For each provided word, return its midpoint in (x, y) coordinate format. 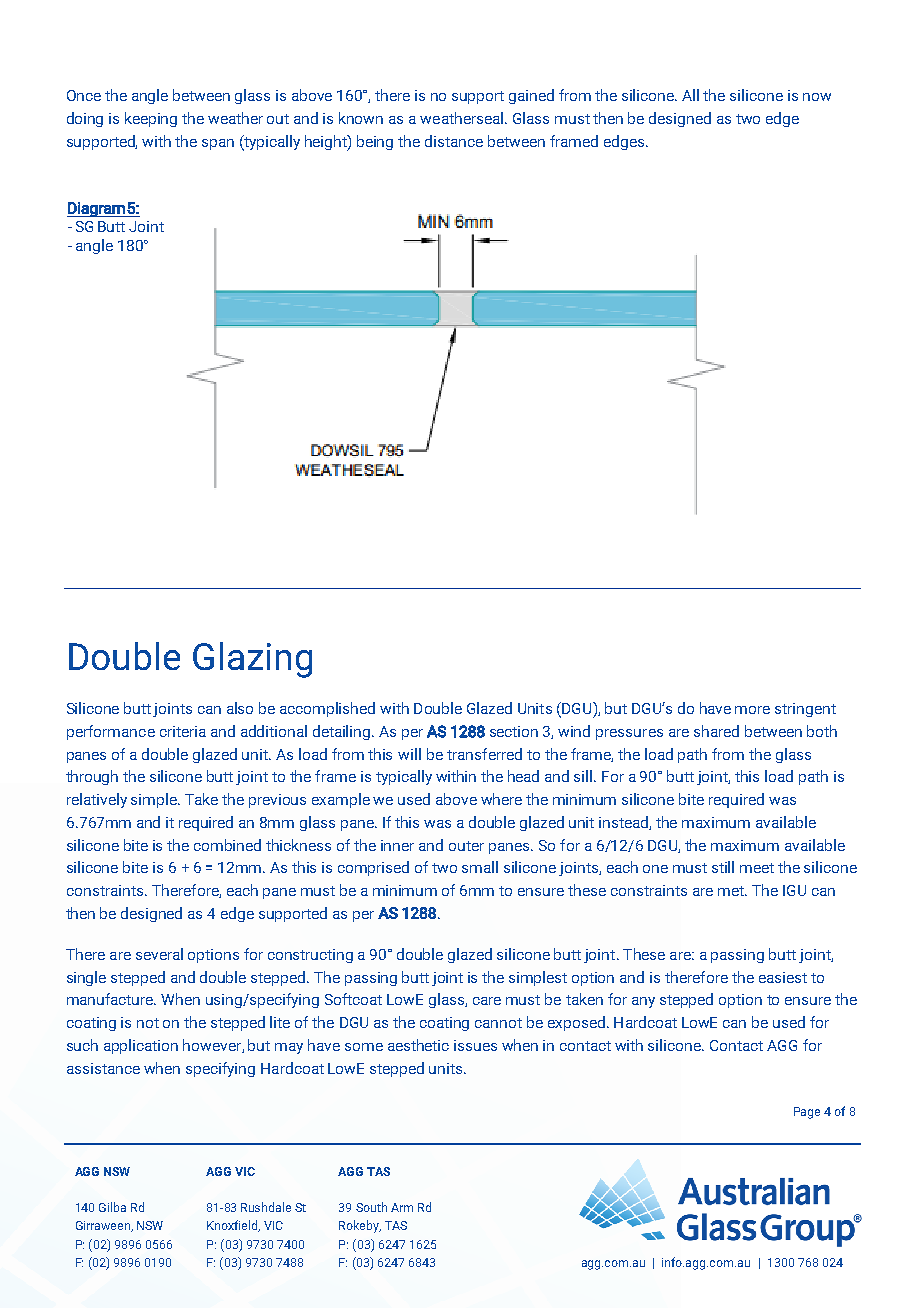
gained (531, 96)
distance (454, 141)
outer (466, 846)
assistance (103, 1068)
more (752, 710)
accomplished (327, 709)
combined (227, 845)
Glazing (252, 660)
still (723, 867)
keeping (151, 119)
